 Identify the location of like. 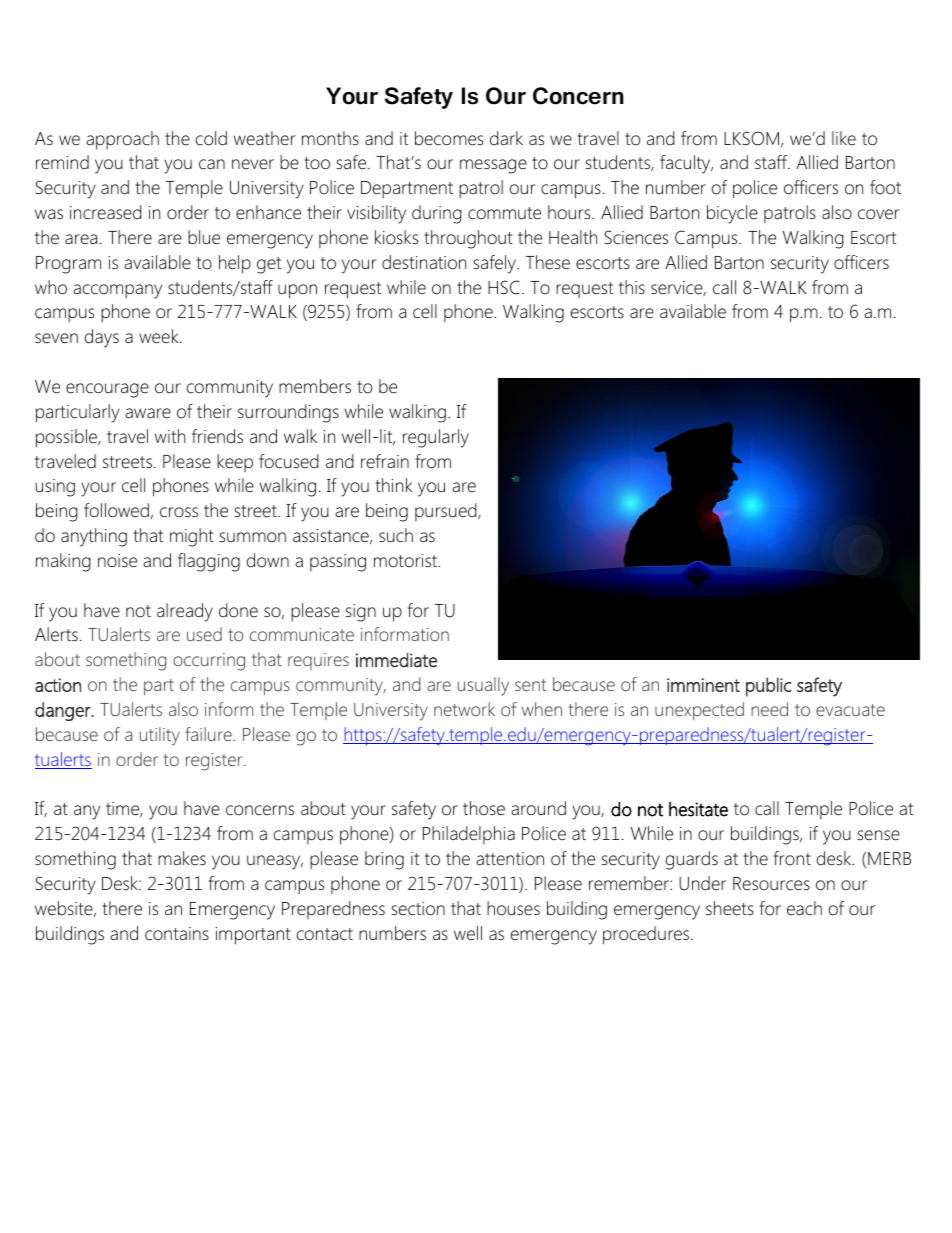
(844, 138).
